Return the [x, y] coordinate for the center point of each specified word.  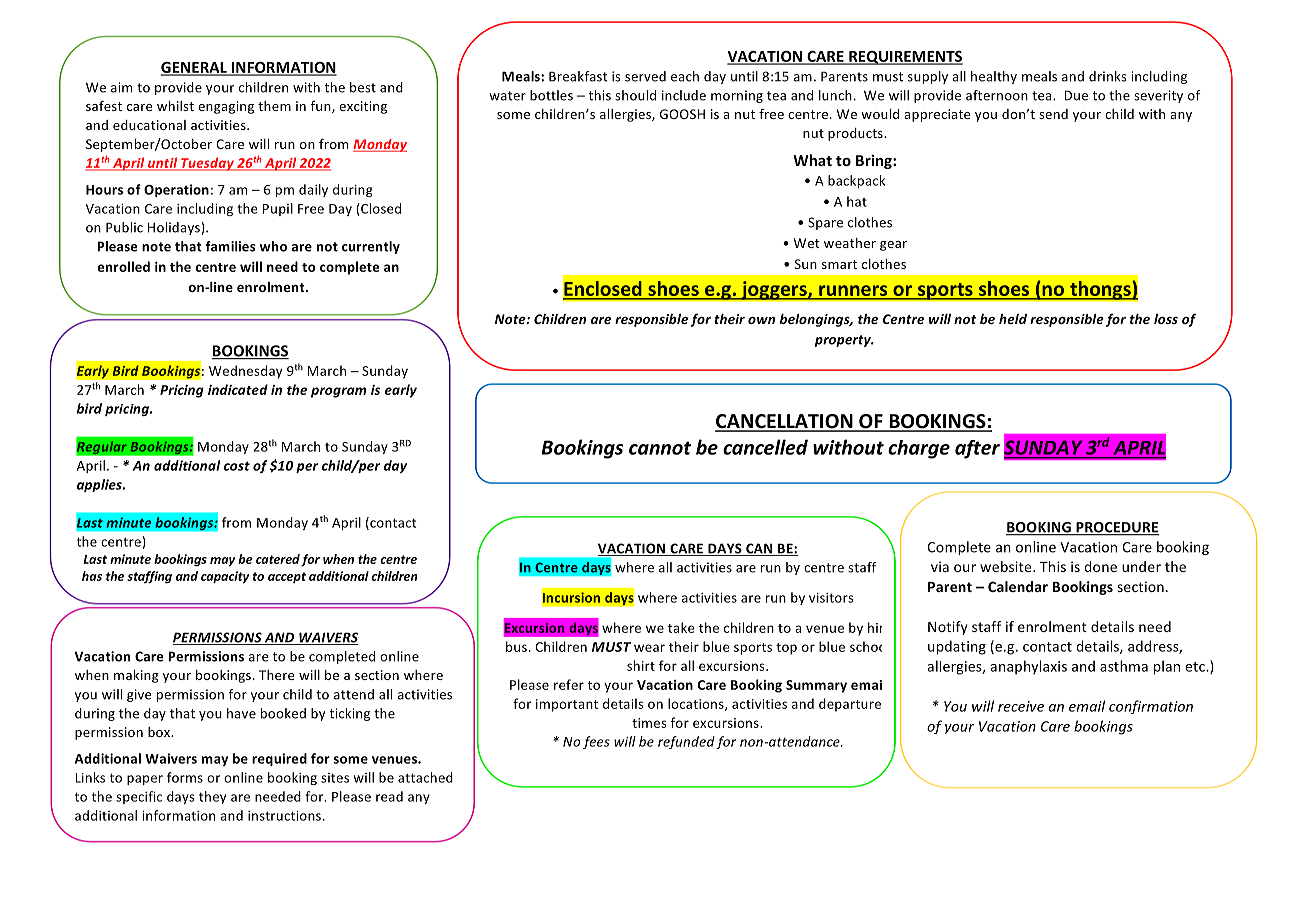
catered [278, 559]
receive [1021, 706]
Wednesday [245, 372]
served [645, 76]
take [681, 627]
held [1013, 319]
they [212, 797]
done [1100, 566]
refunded [686, 742]
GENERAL [195, 68]
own [761, 320]
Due [1076, 95]
